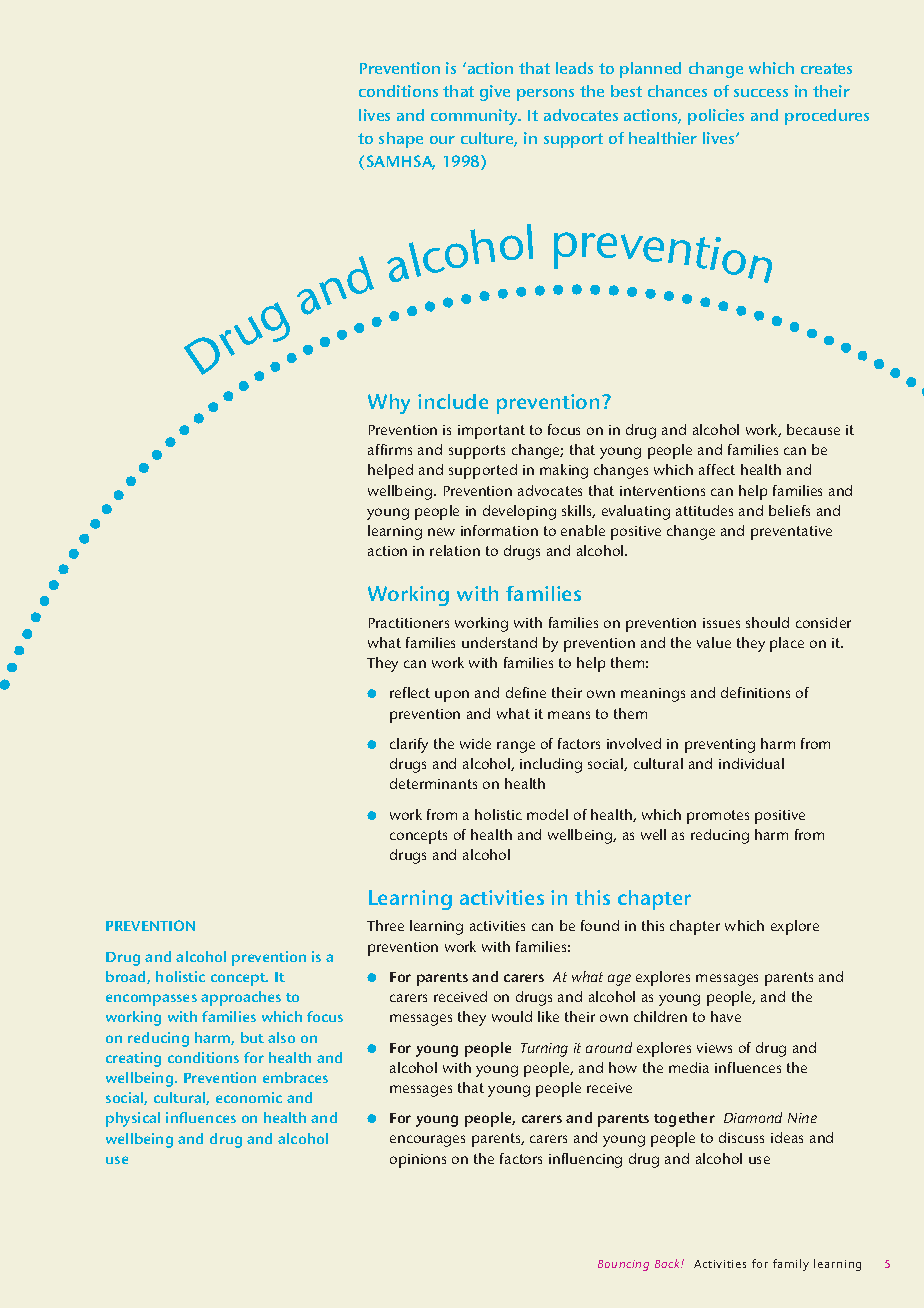  I want to click on opinions, so click(418, 1161).
